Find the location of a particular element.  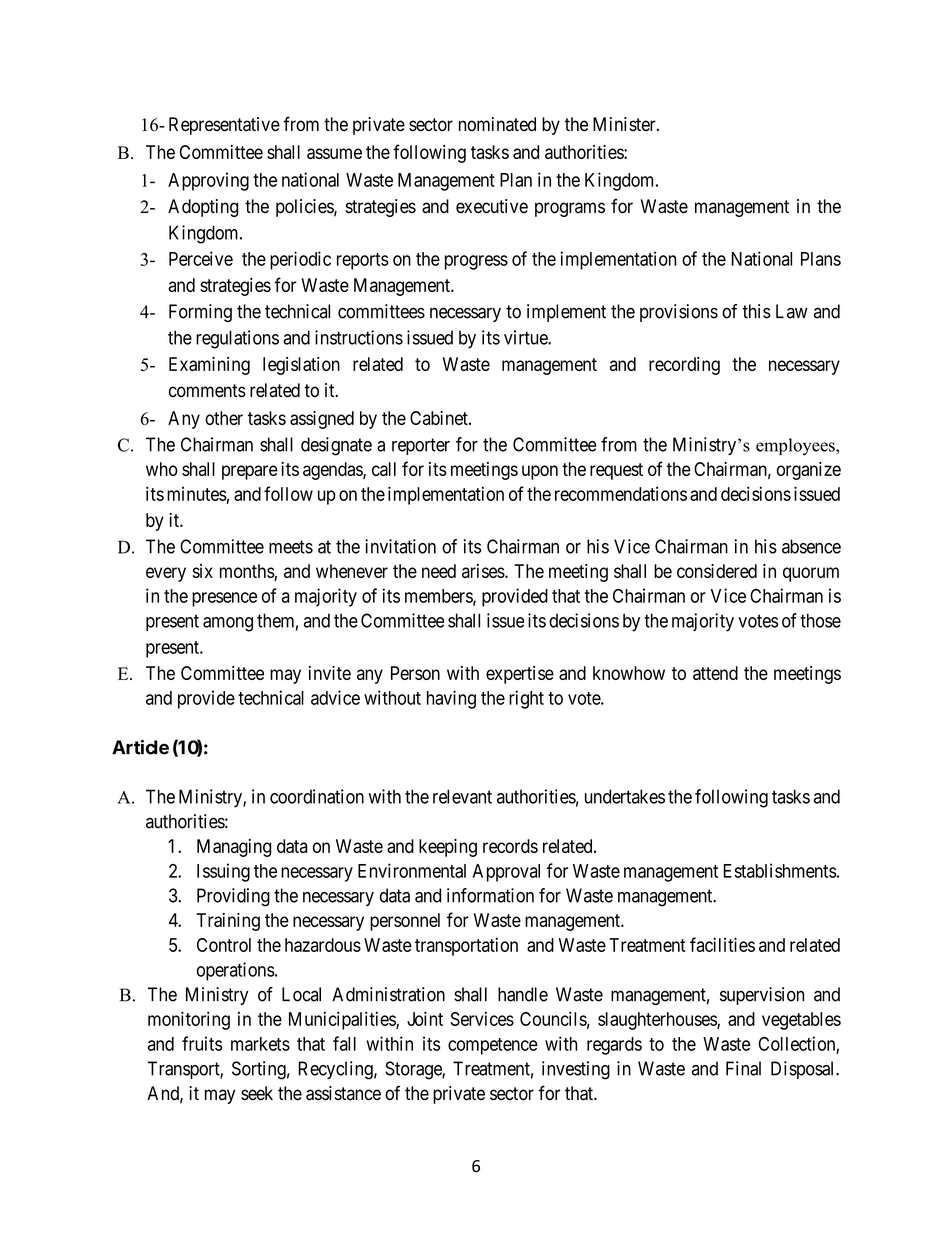

Establishments is located at coordinates (780, 870).
